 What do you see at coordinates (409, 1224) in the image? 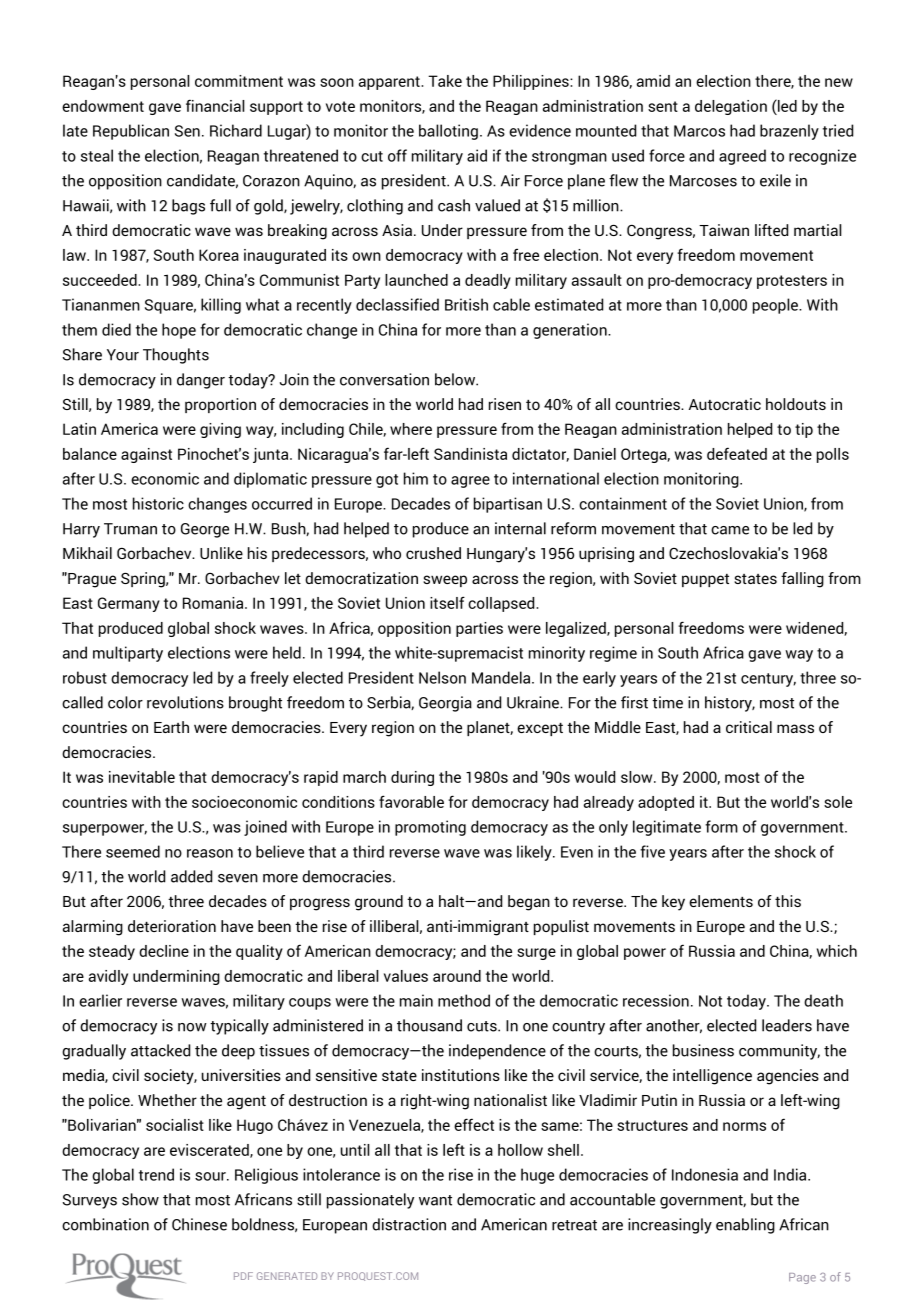
I see `distraction` at bounding box center [409, 1224].
